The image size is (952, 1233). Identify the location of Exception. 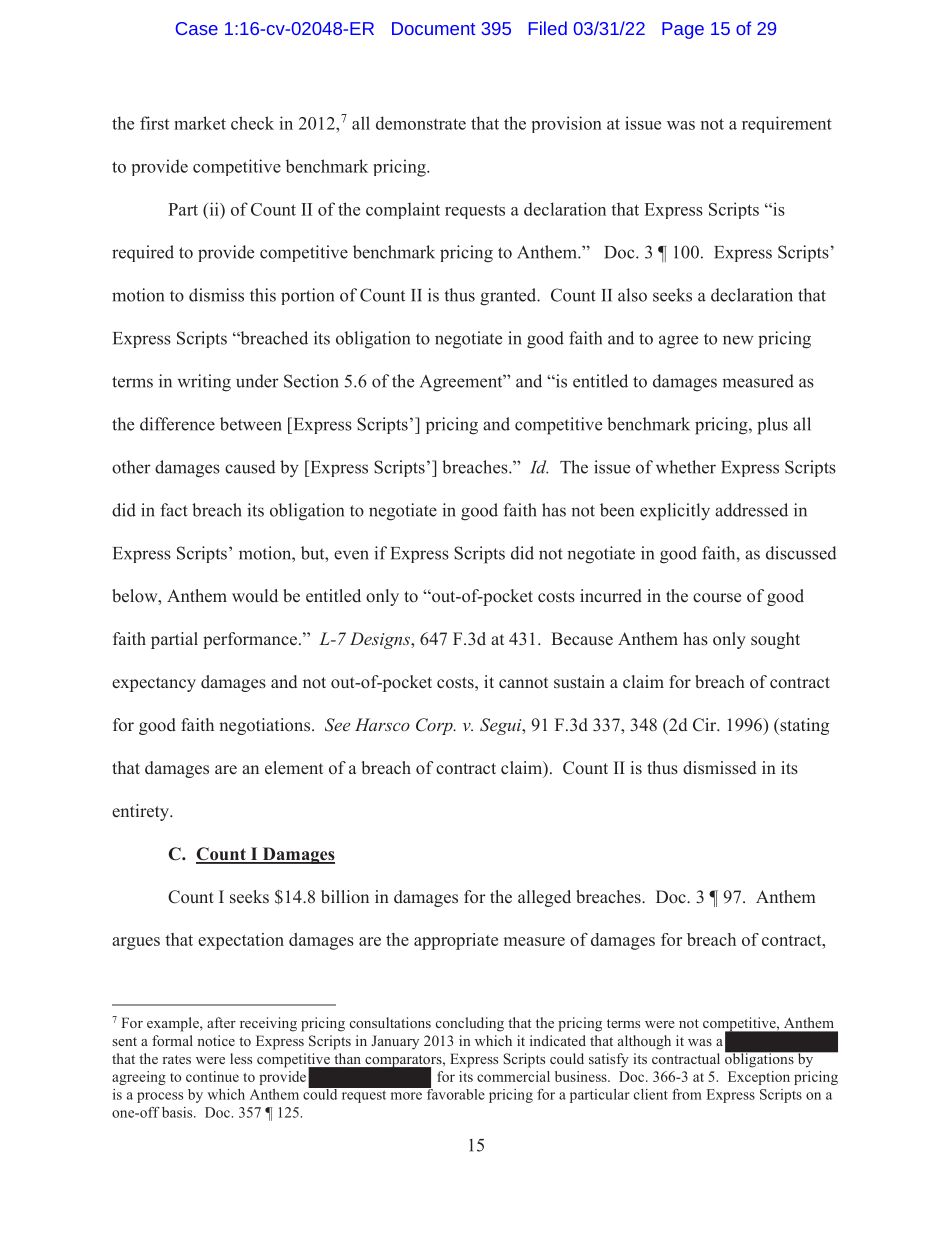
(759, 1078).
